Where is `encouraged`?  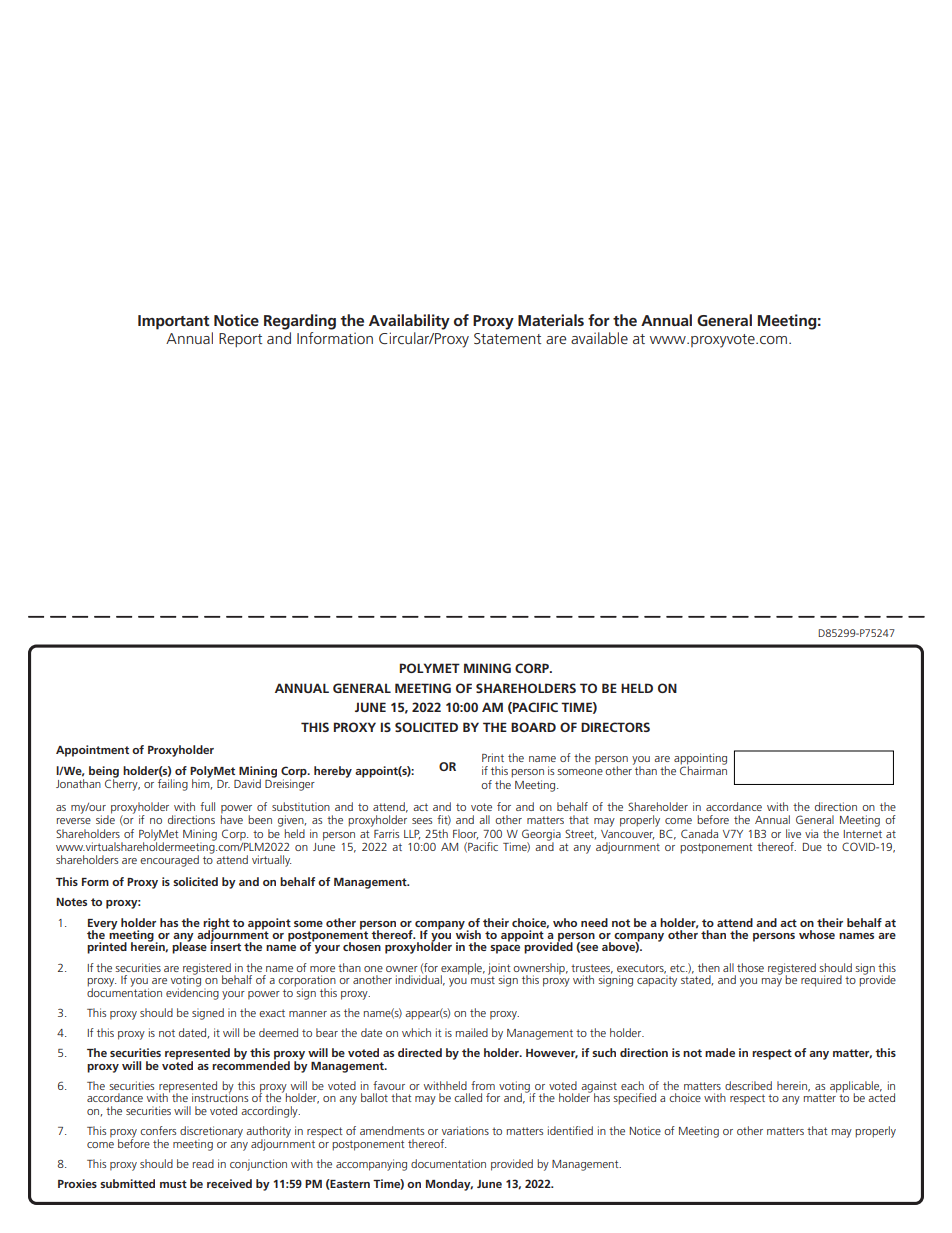
encouraged is located at coordinates (169, 861).
